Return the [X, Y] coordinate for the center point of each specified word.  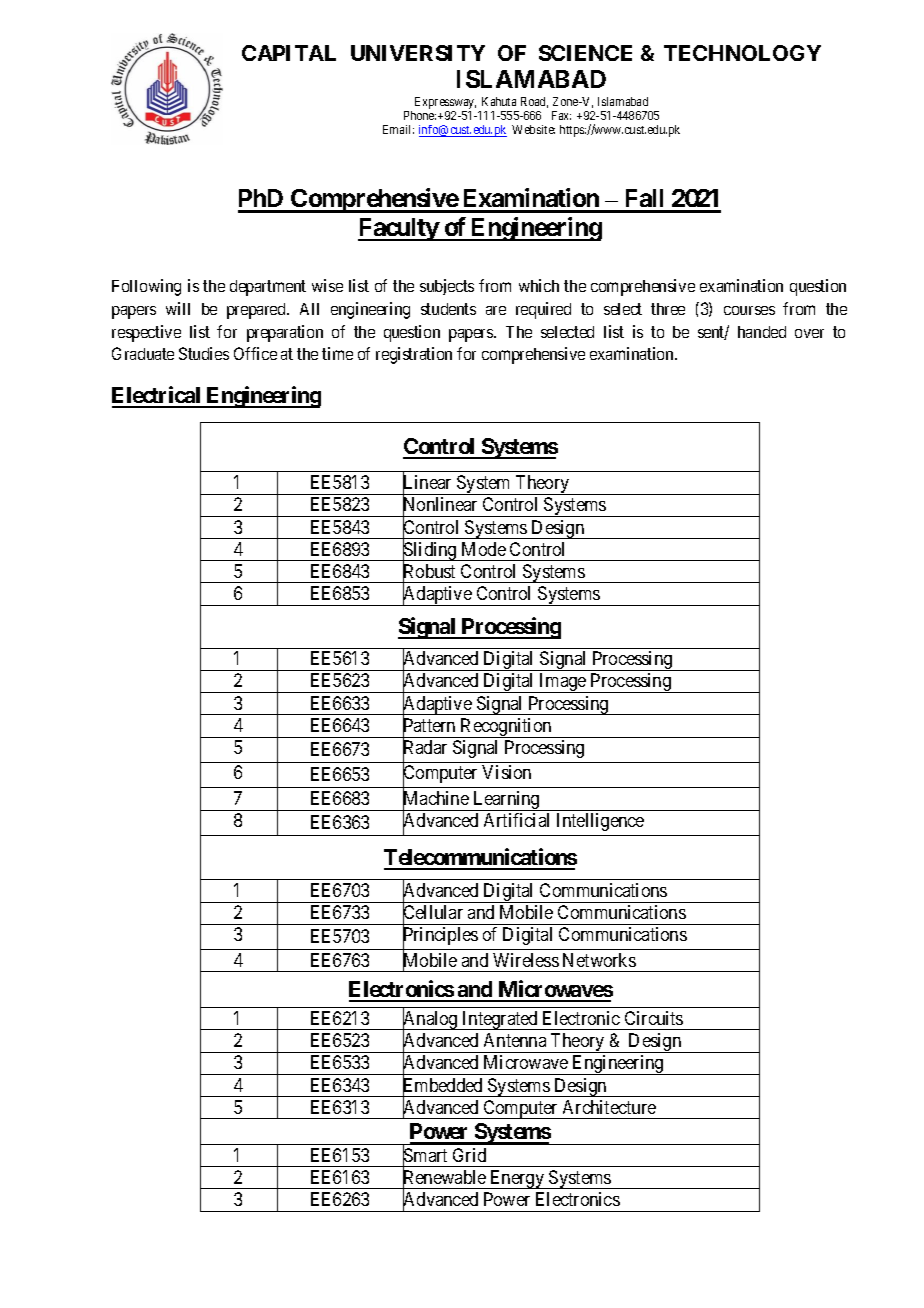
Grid [469, 1155]
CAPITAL [289, 53]
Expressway [445, 103]
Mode [484, 549]
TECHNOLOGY [742, 53]
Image [563, 683]
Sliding [430, 552]
